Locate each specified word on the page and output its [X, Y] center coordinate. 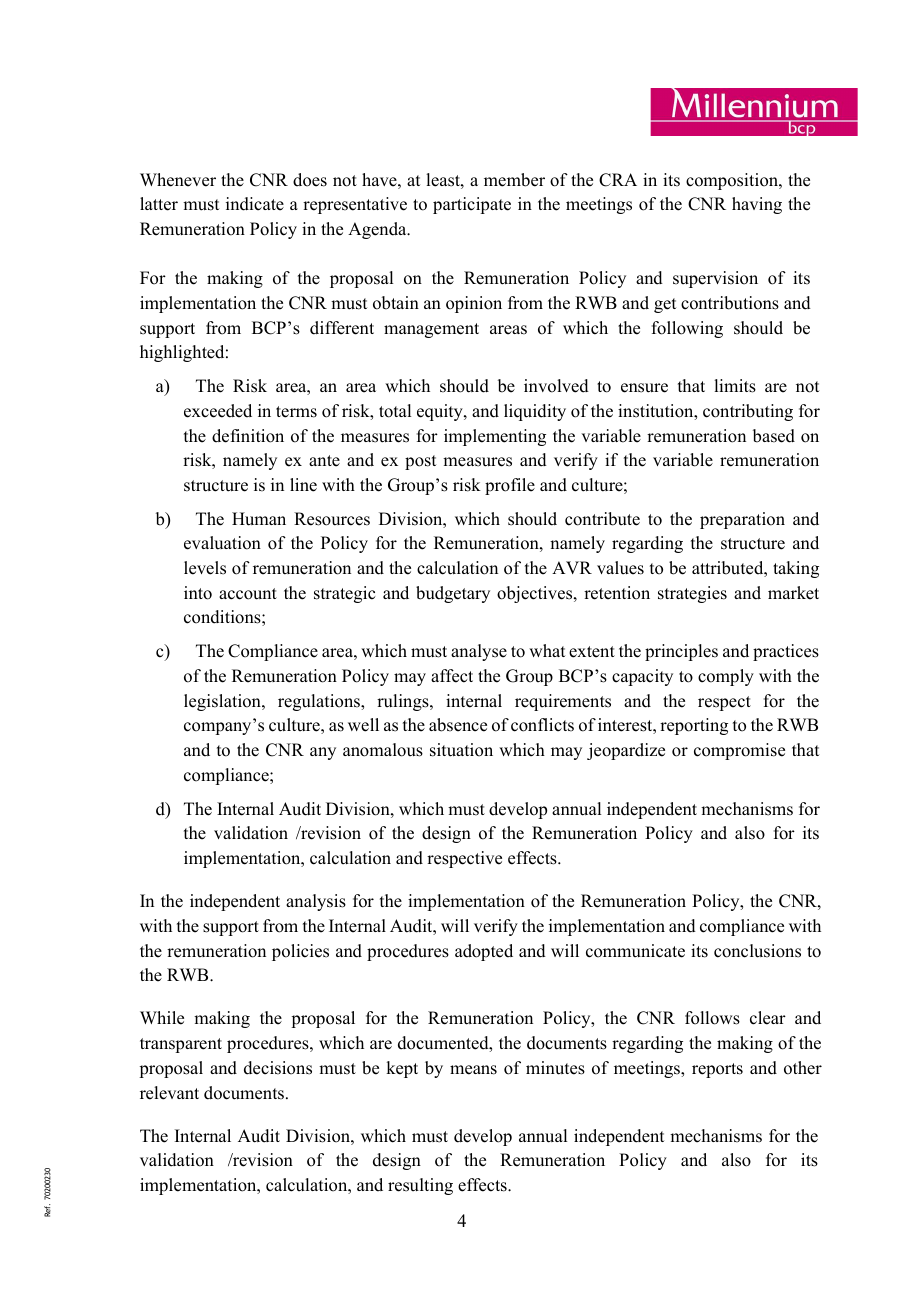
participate [472, 205]
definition [248, 436]
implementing [495, 437]
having [757, 205]
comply [726, 677]
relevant [169, 1093]
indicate [255, 204]
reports [717, 1070]
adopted [484, 952]
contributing [748, 412]
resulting [420, 1186]
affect [452, 676]
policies [300, 952]
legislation [223, 702]
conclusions [757, 951]
